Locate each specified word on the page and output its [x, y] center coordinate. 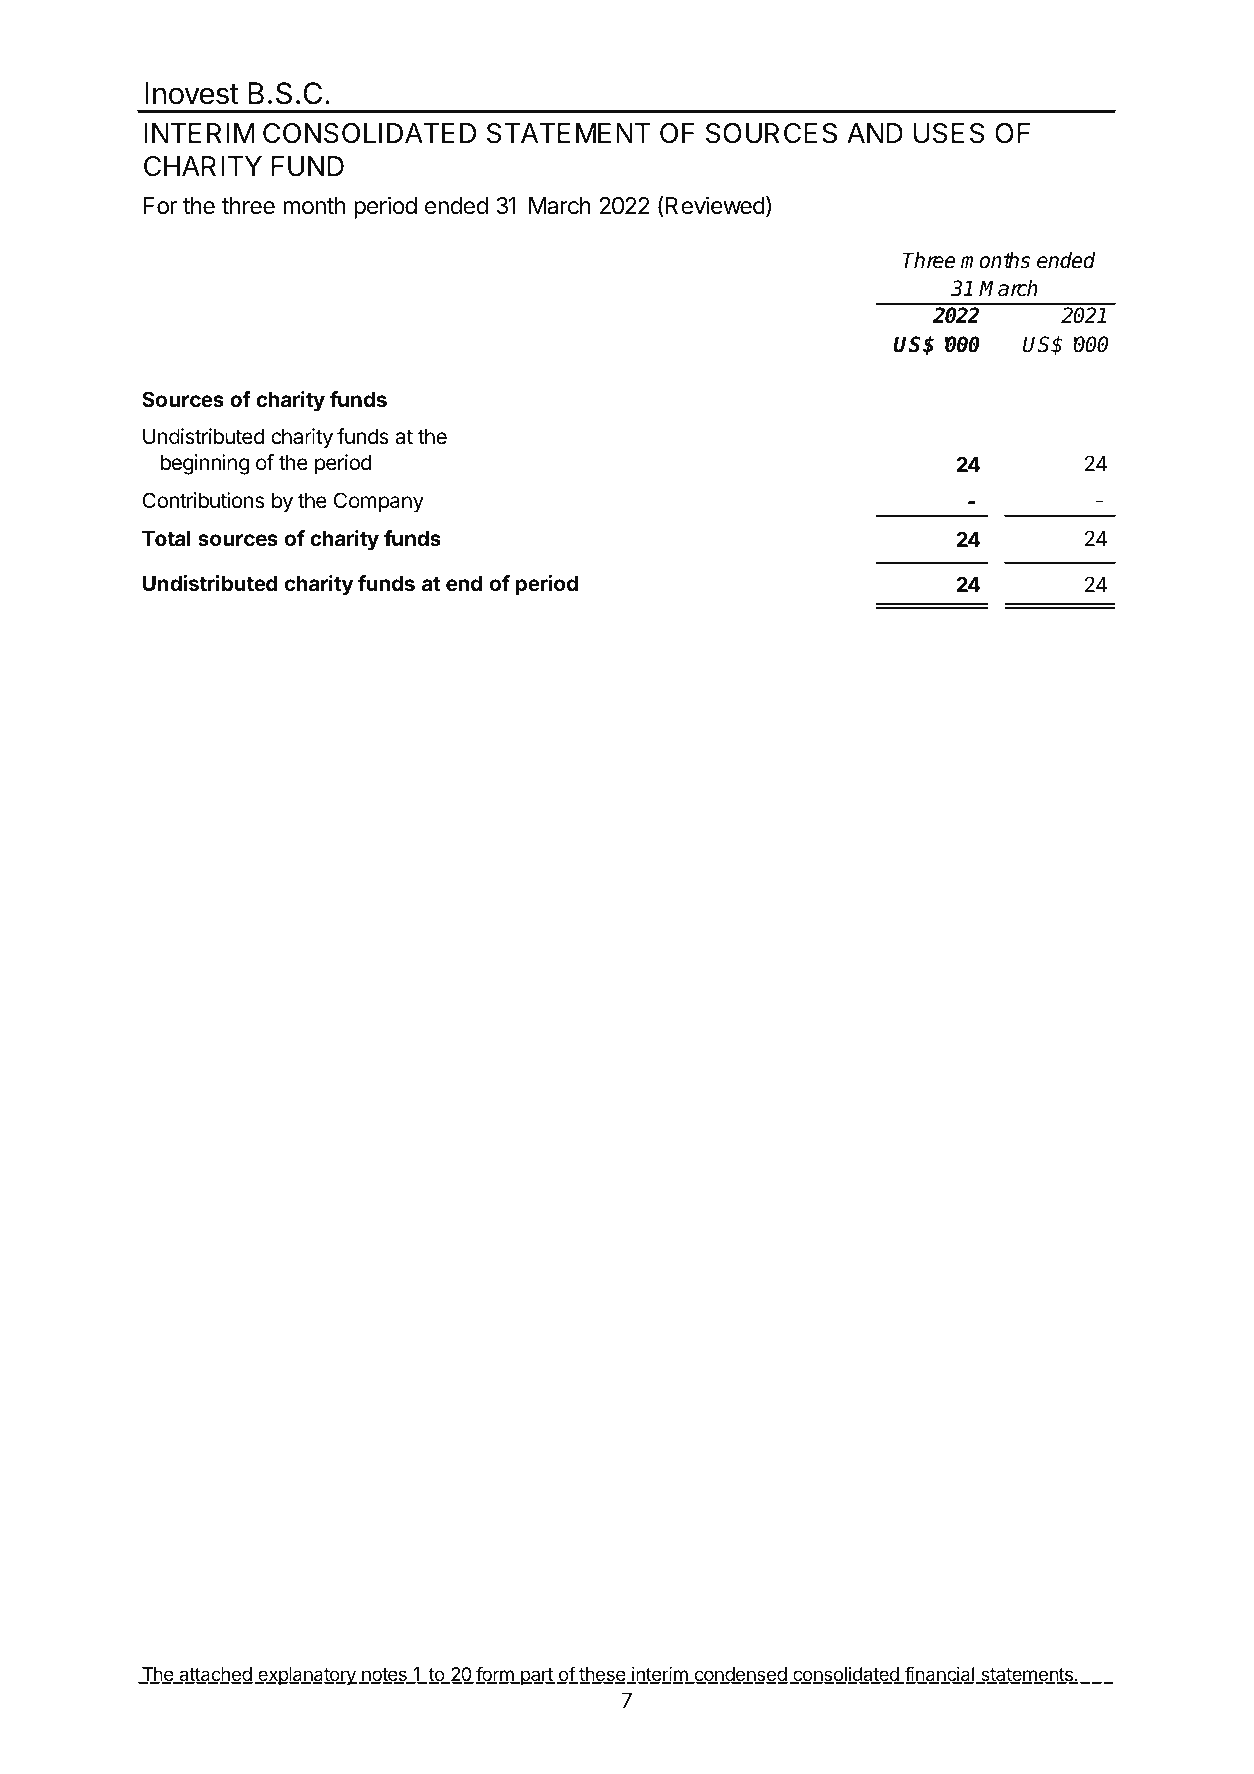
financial [939, 1675]
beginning [205, 464]
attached [215, 1675]
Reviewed [715, 205]
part [537, 1676]
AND [875, 133]
